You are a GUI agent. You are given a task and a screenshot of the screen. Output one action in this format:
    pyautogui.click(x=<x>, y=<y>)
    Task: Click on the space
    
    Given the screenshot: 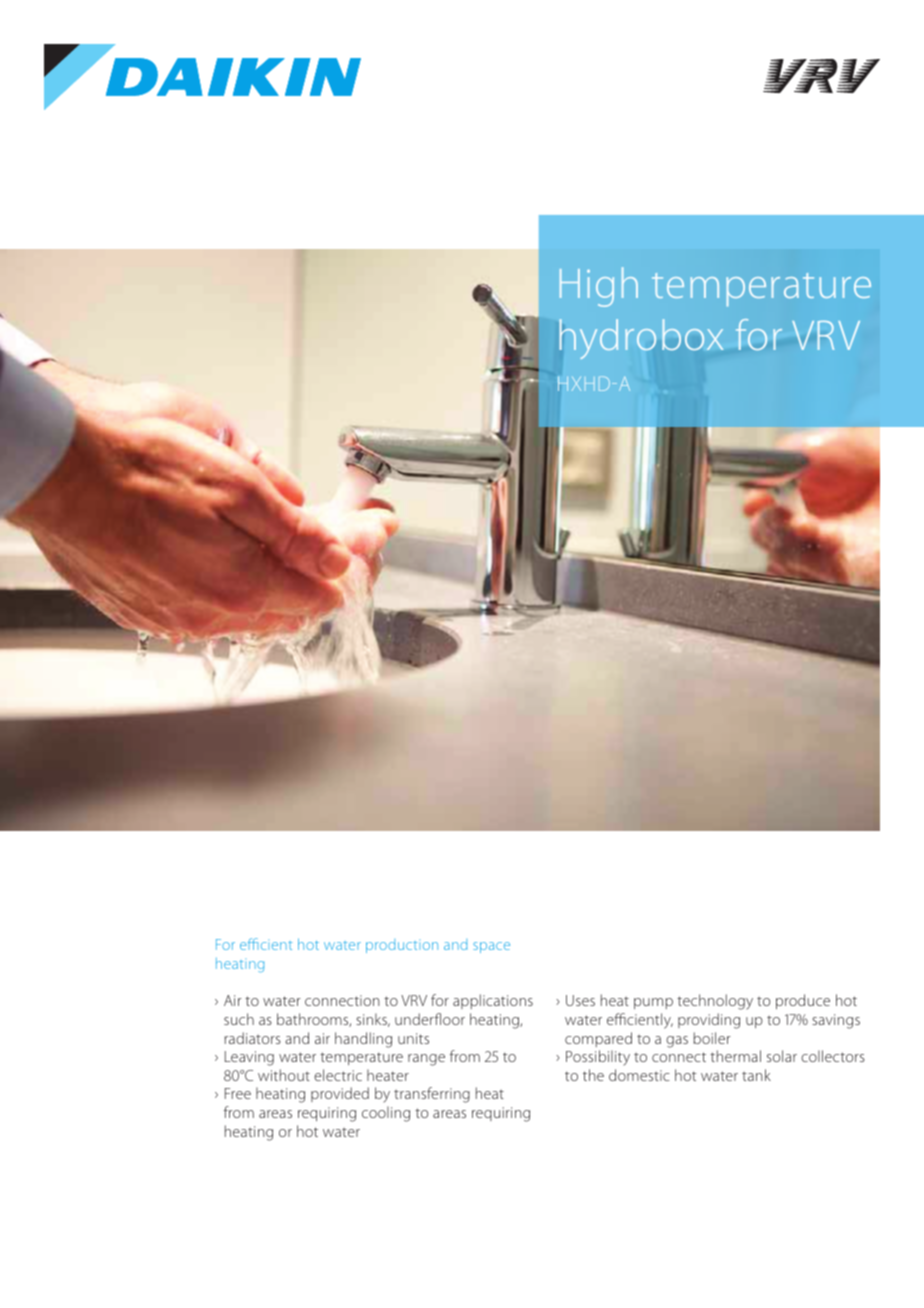 What is the action you would take?
    pyautogui.click(x=491, y=947)
